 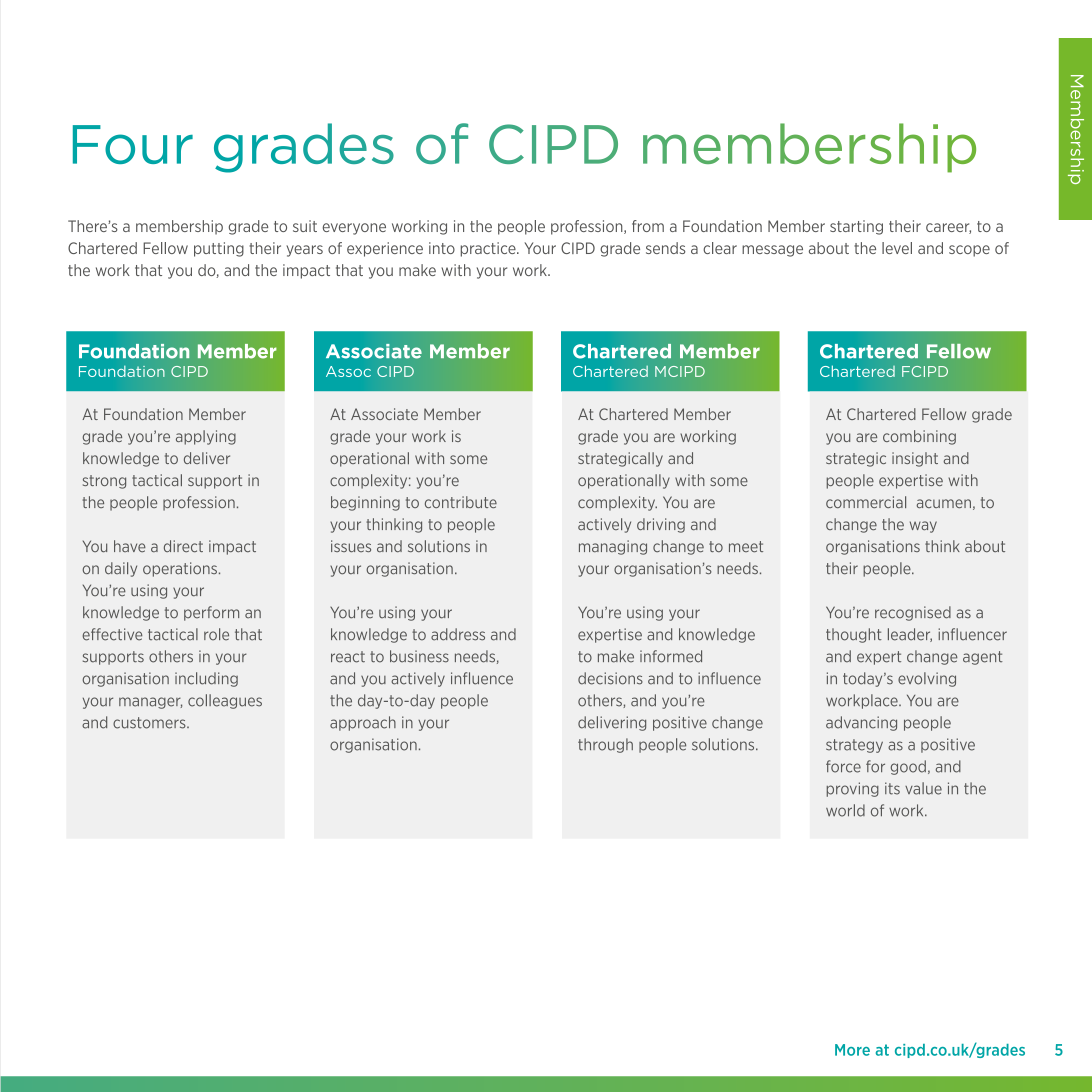 I want to click on More, so click(x=852, y=1050).
